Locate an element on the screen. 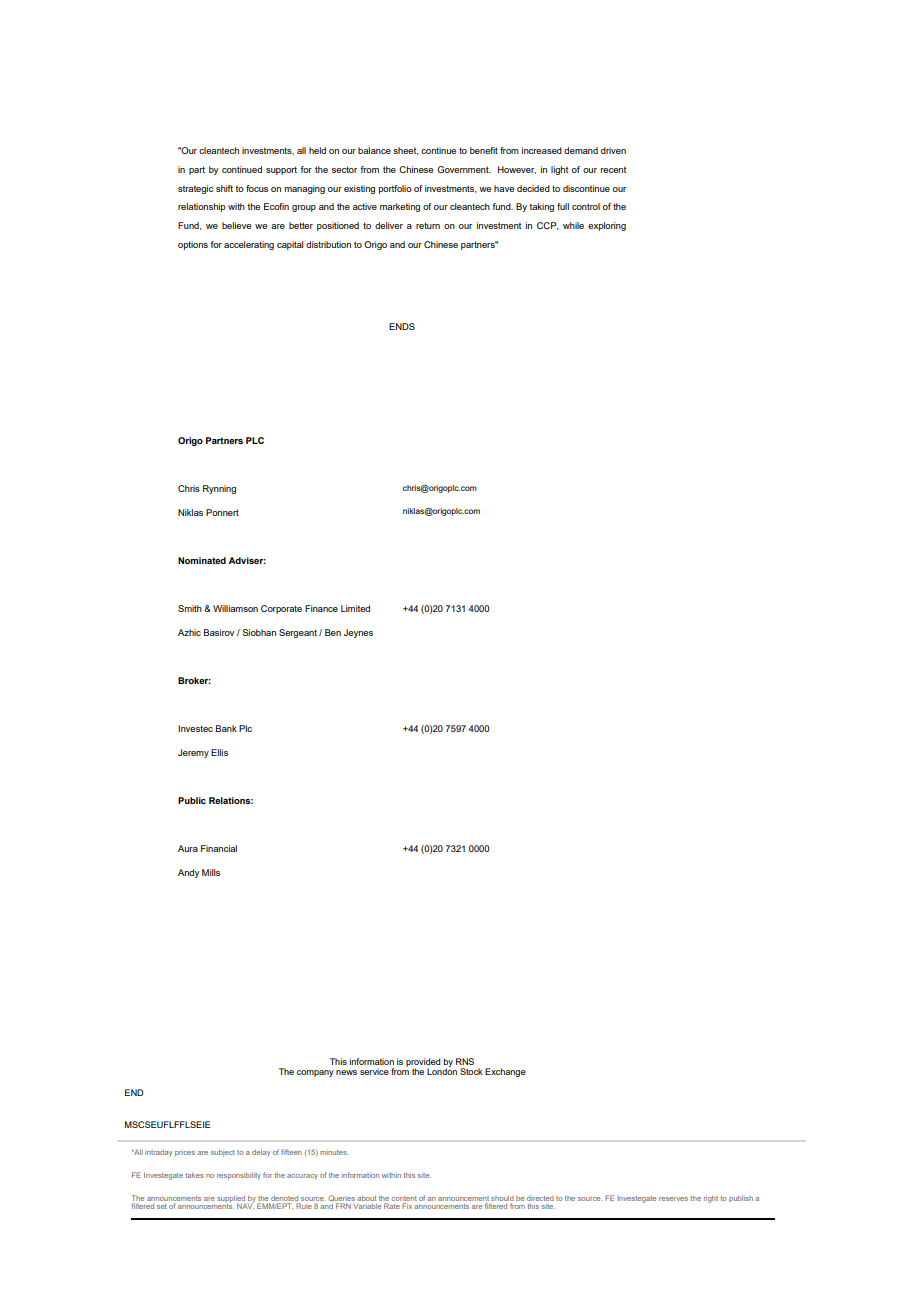 The width and height of the screenshot is (924, 1308). content is located at coordinates (404, 1198).
